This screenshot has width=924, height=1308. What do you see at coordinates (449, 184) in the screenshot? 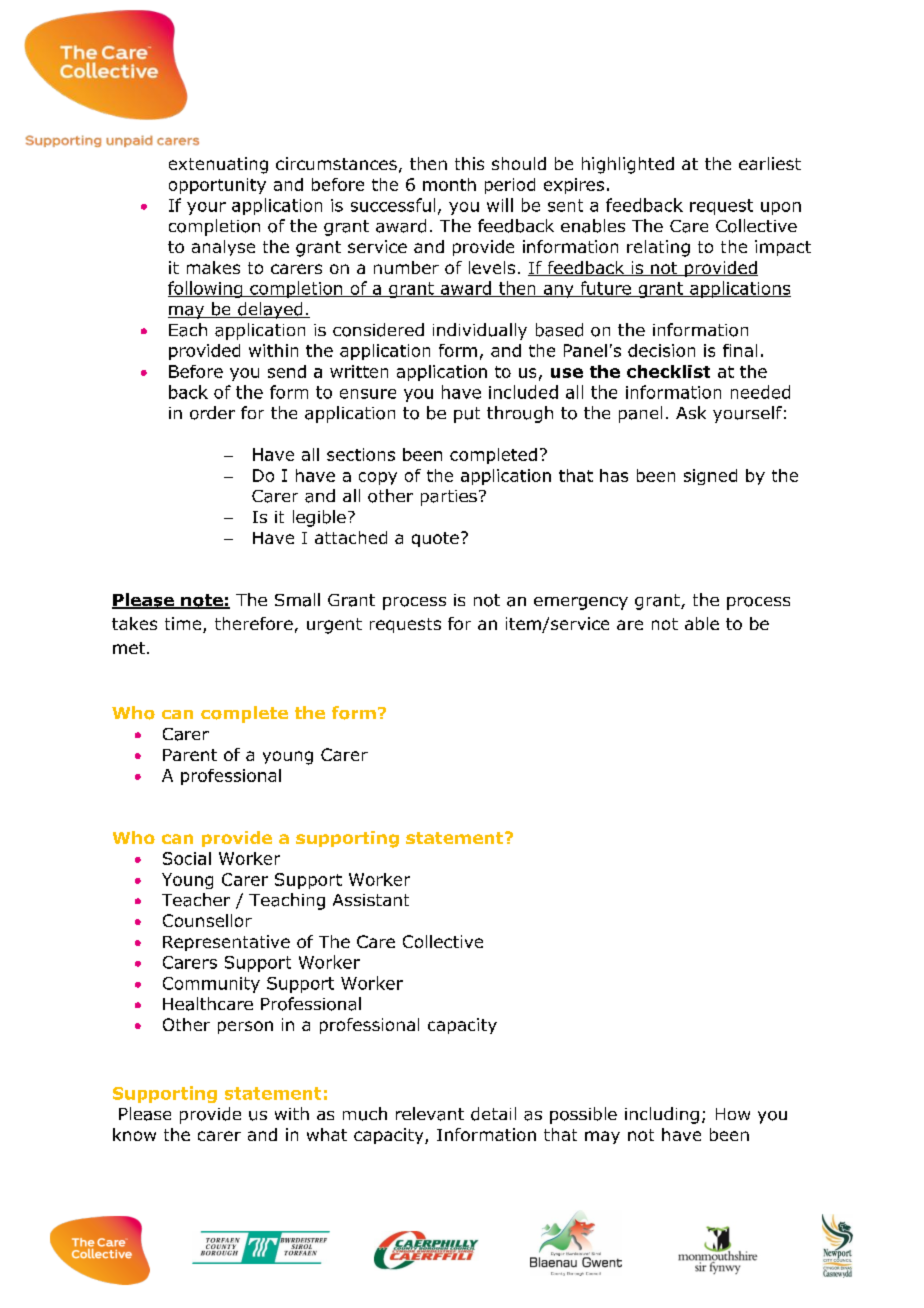
I see `month` at bounding box center [449, 184].
